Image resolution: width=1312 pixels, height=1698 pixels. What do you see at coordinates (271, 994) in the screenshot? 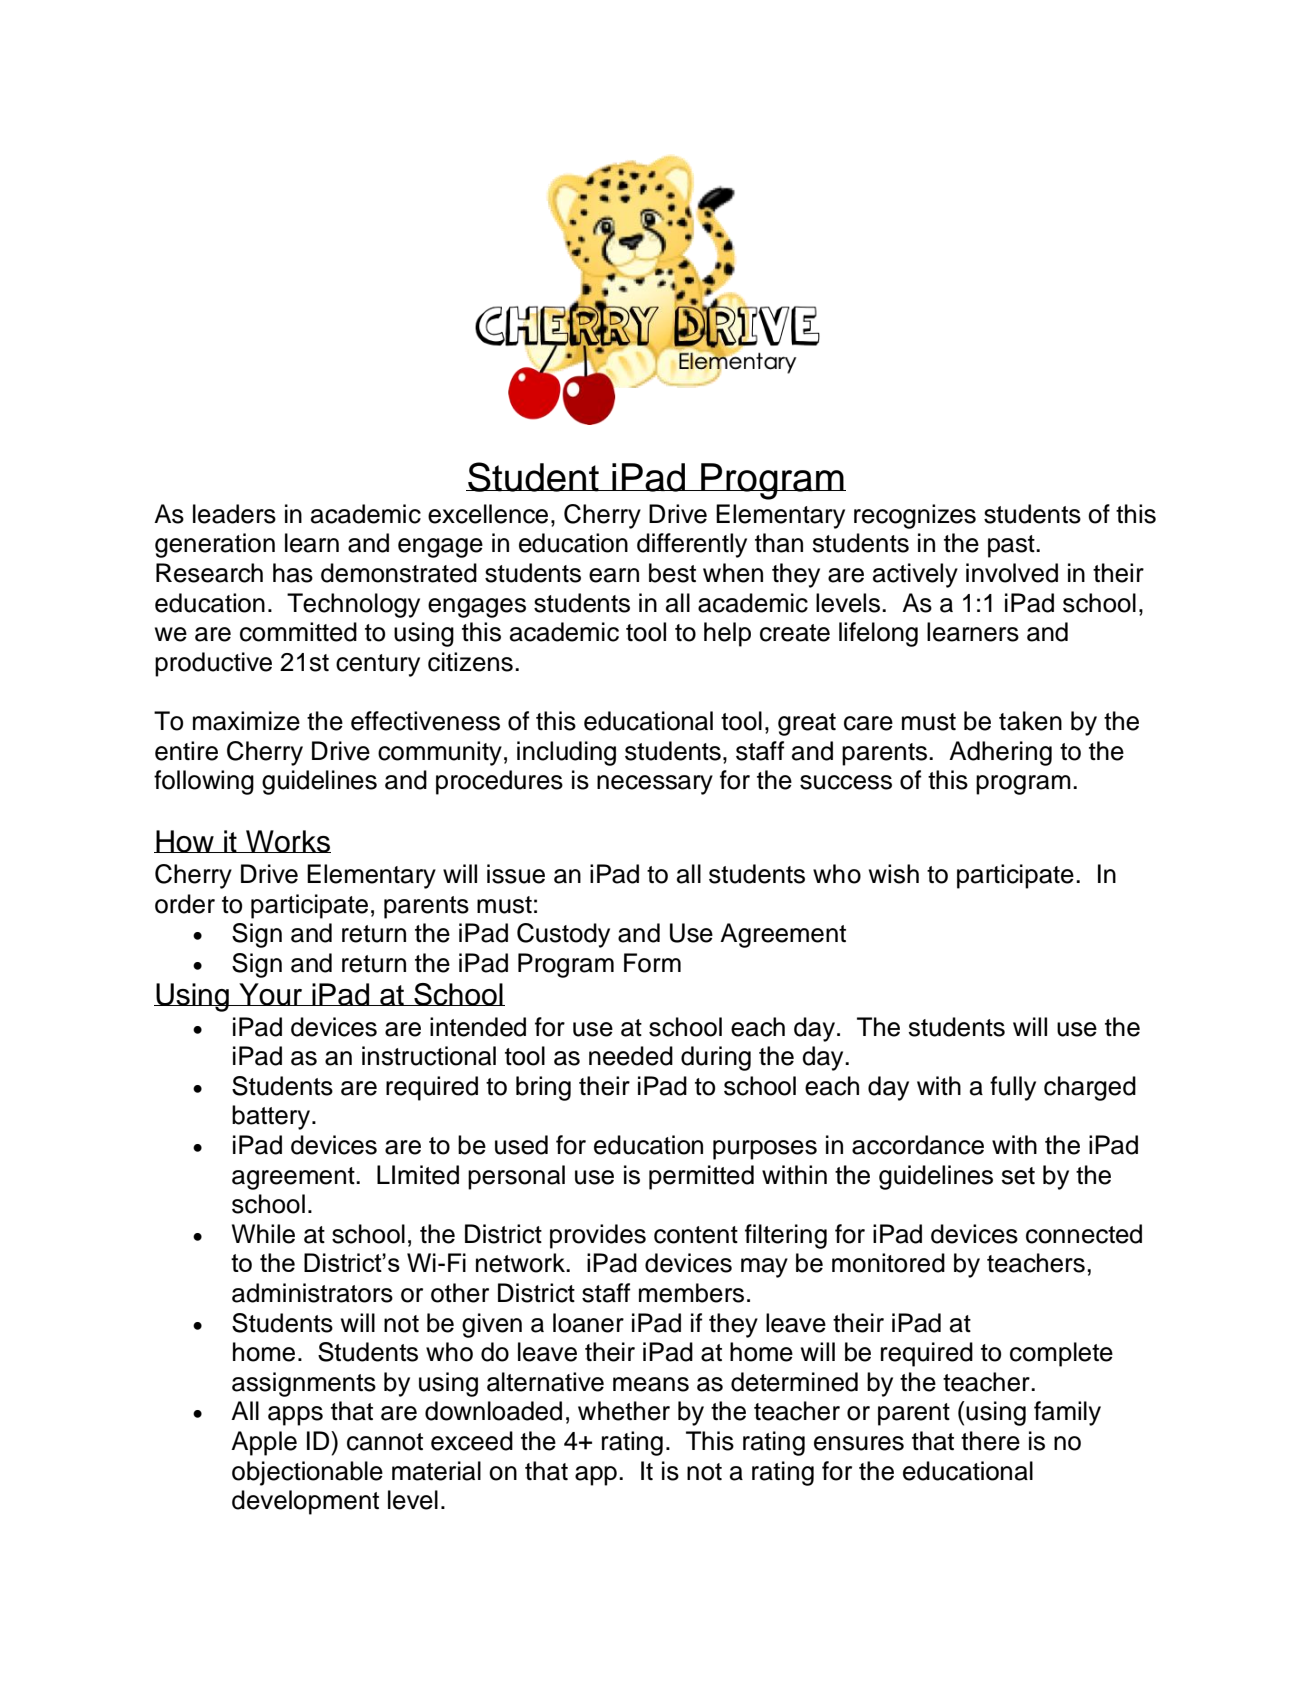
I see `Your` at bounding box center [271, 994].
